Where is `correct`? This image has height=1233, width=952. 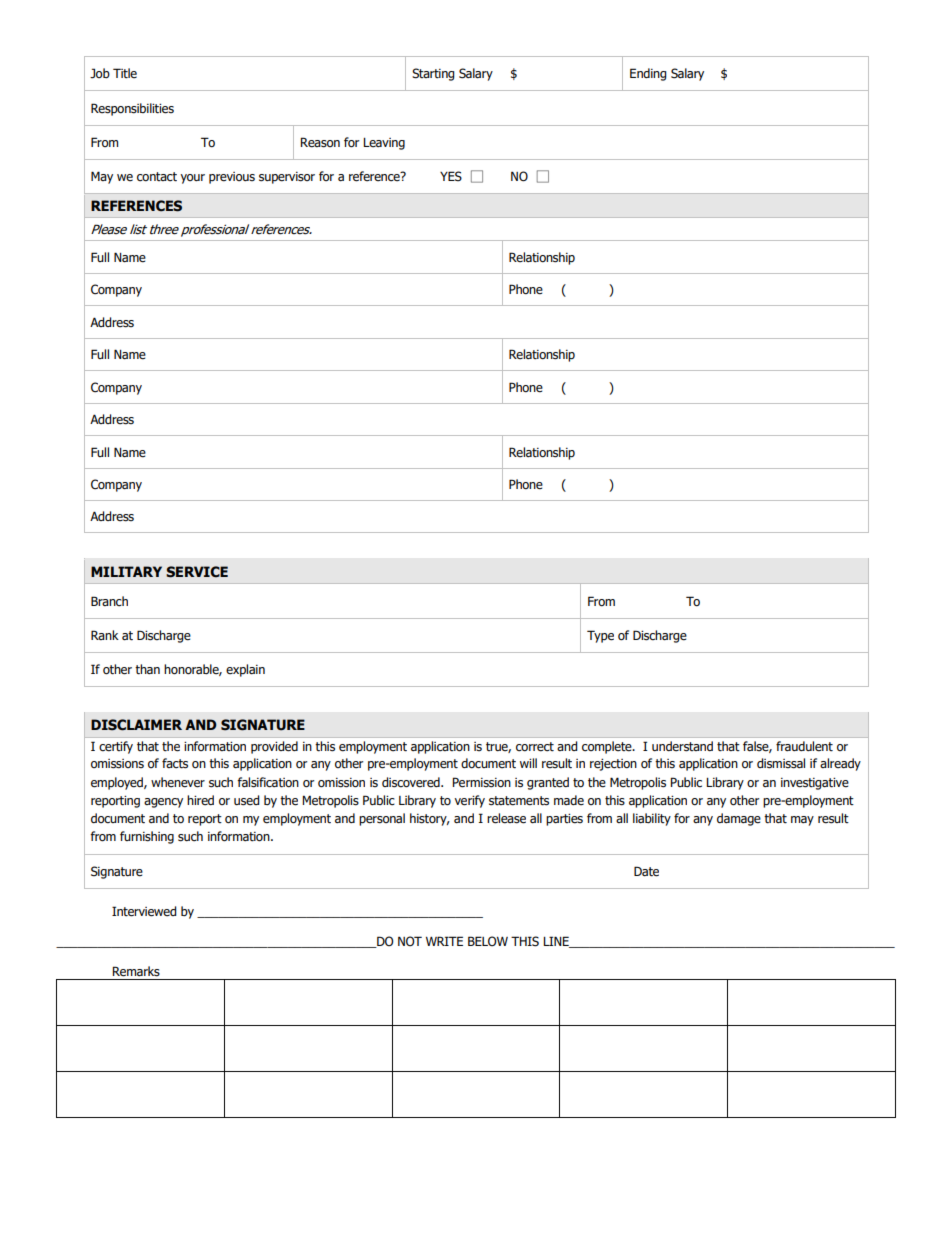 correct is located at coordinates (535, 747).
